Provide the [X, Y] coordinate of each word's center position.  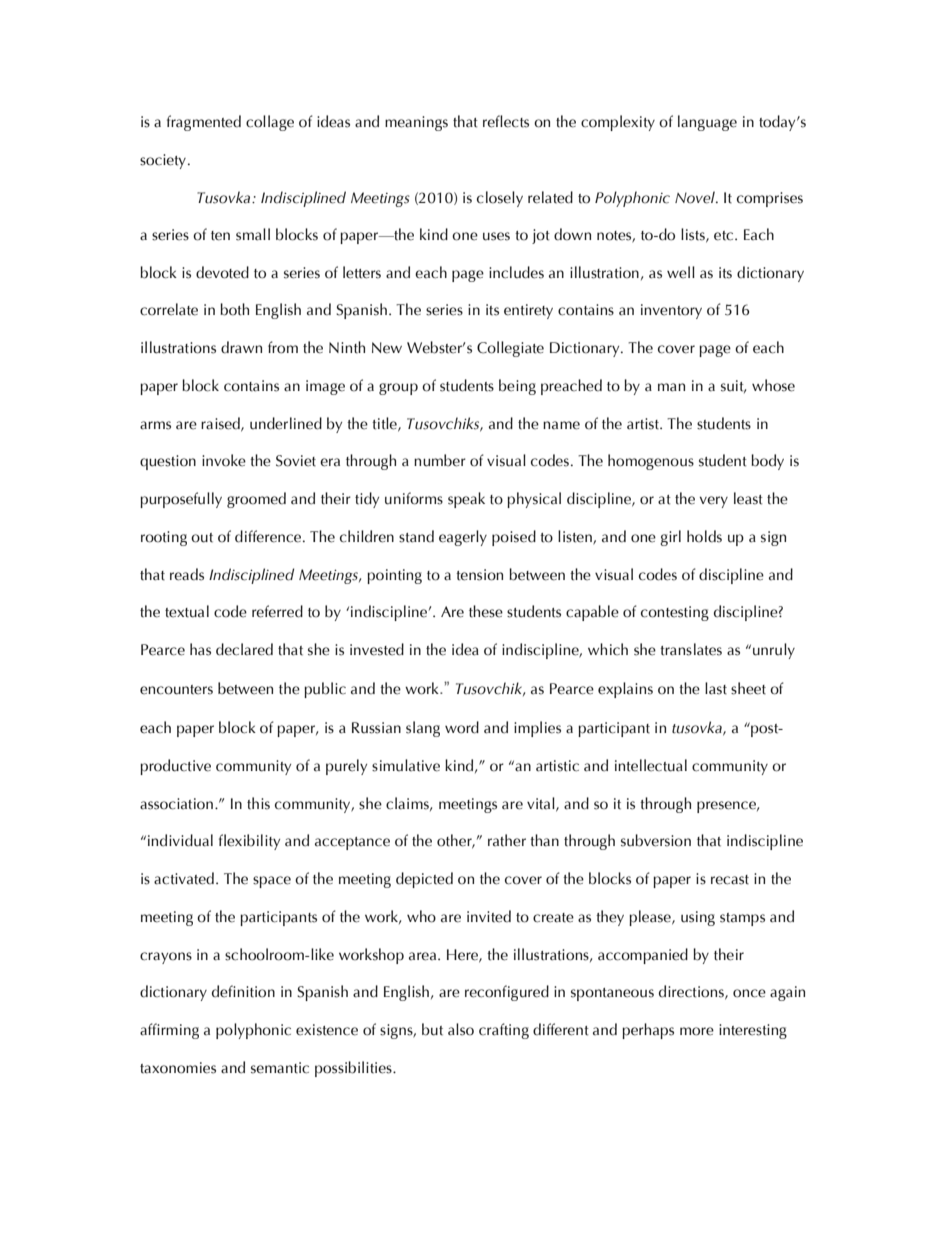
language [707, 123]
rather [507, 840]
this [258, 803]
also [461, 1029]
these [486, 611]
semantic [280, 1068]
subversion [656, 840]
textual [187, 611]
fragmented [204, 123]
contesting [675, 613]
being [517, 387]
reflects [506, 121]
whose [773, 385]
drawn [241, 347]
